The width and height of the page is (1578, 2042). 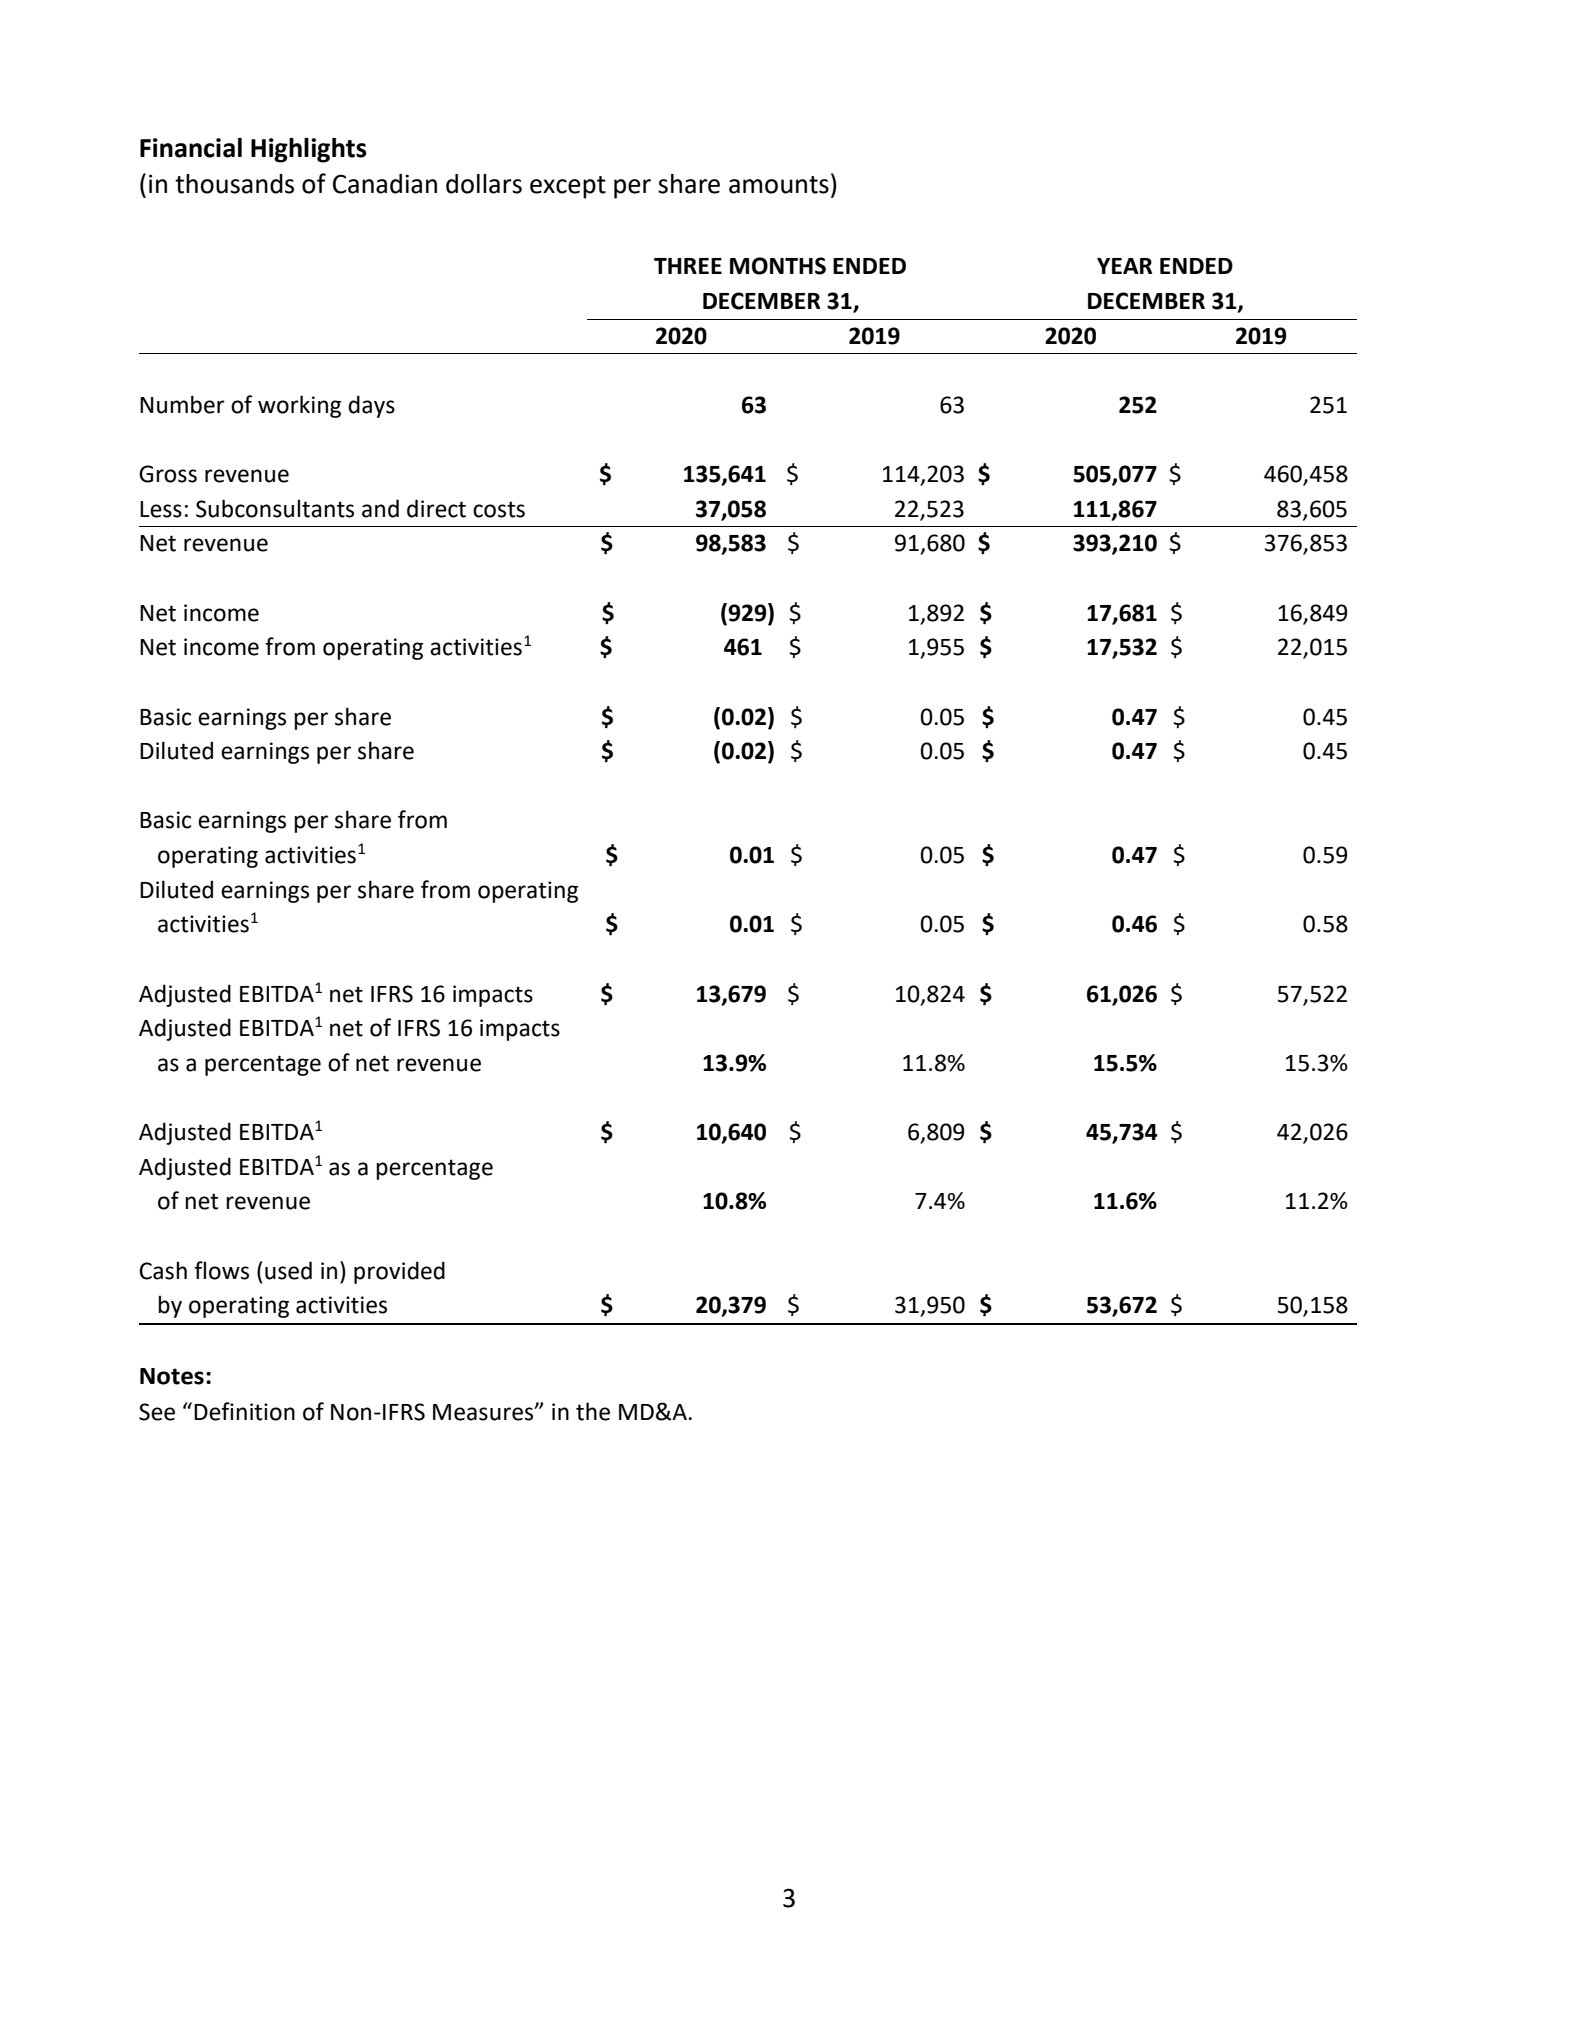 What do you see at coordinates (234, 184) in the page?
I see `thousands` at bounding box center [234, 184].
